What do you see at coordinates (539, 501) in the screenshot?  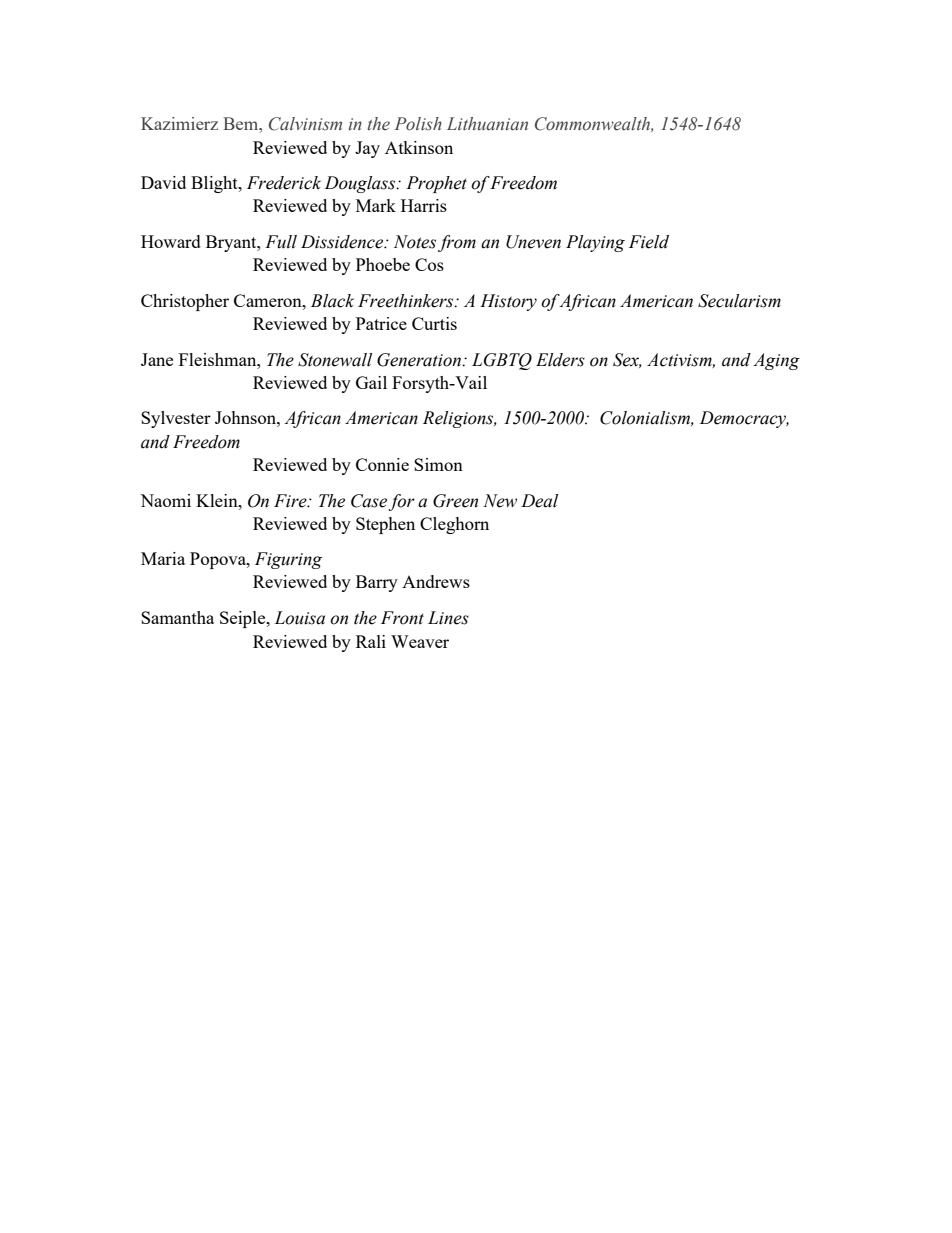 I see `Deal` at bounding box center [539, 501].
